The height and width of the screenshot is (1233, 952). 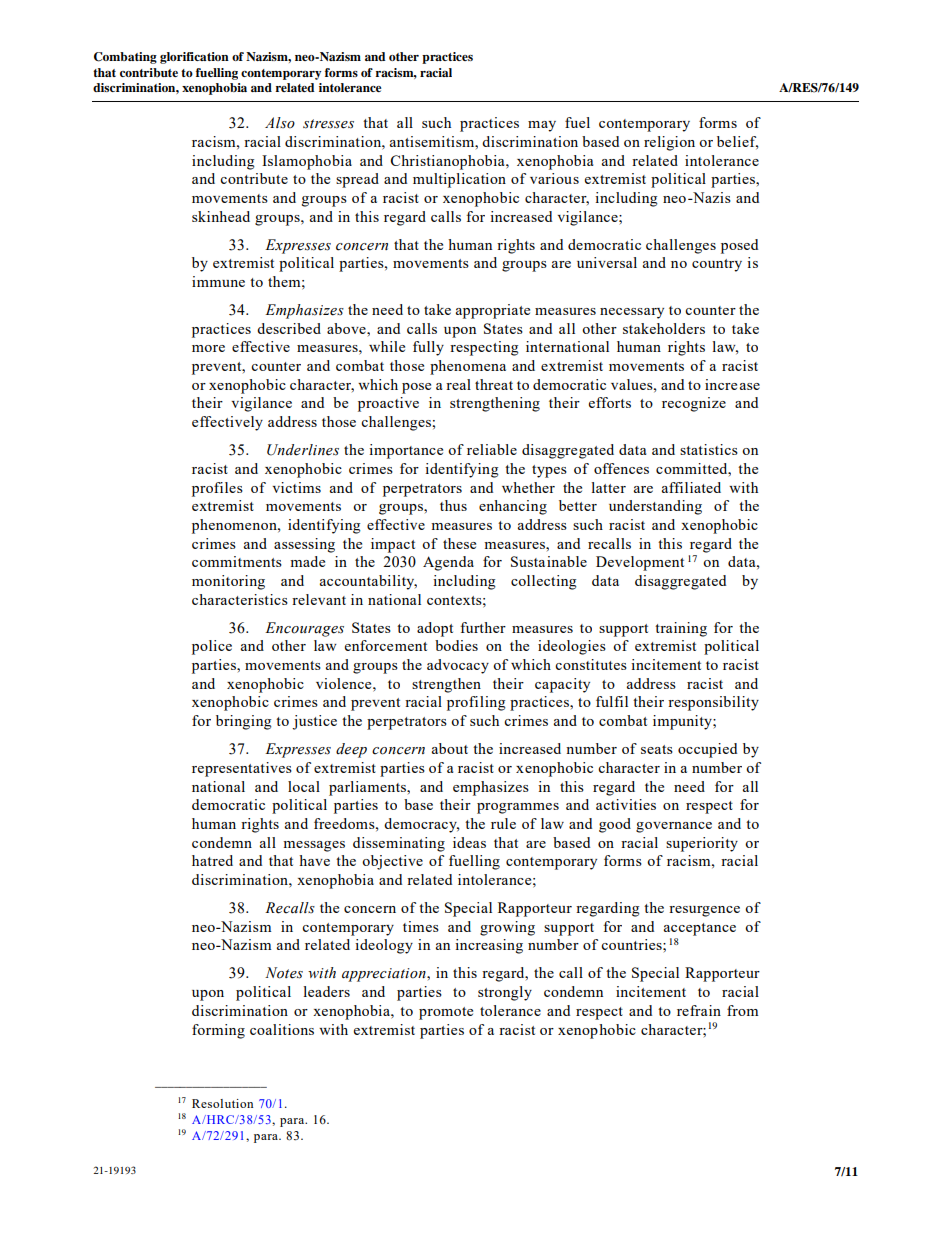 What do you see at coordinates (280, 123) in the screenshot?
I see `Also` at bounding box center [280, 123].
